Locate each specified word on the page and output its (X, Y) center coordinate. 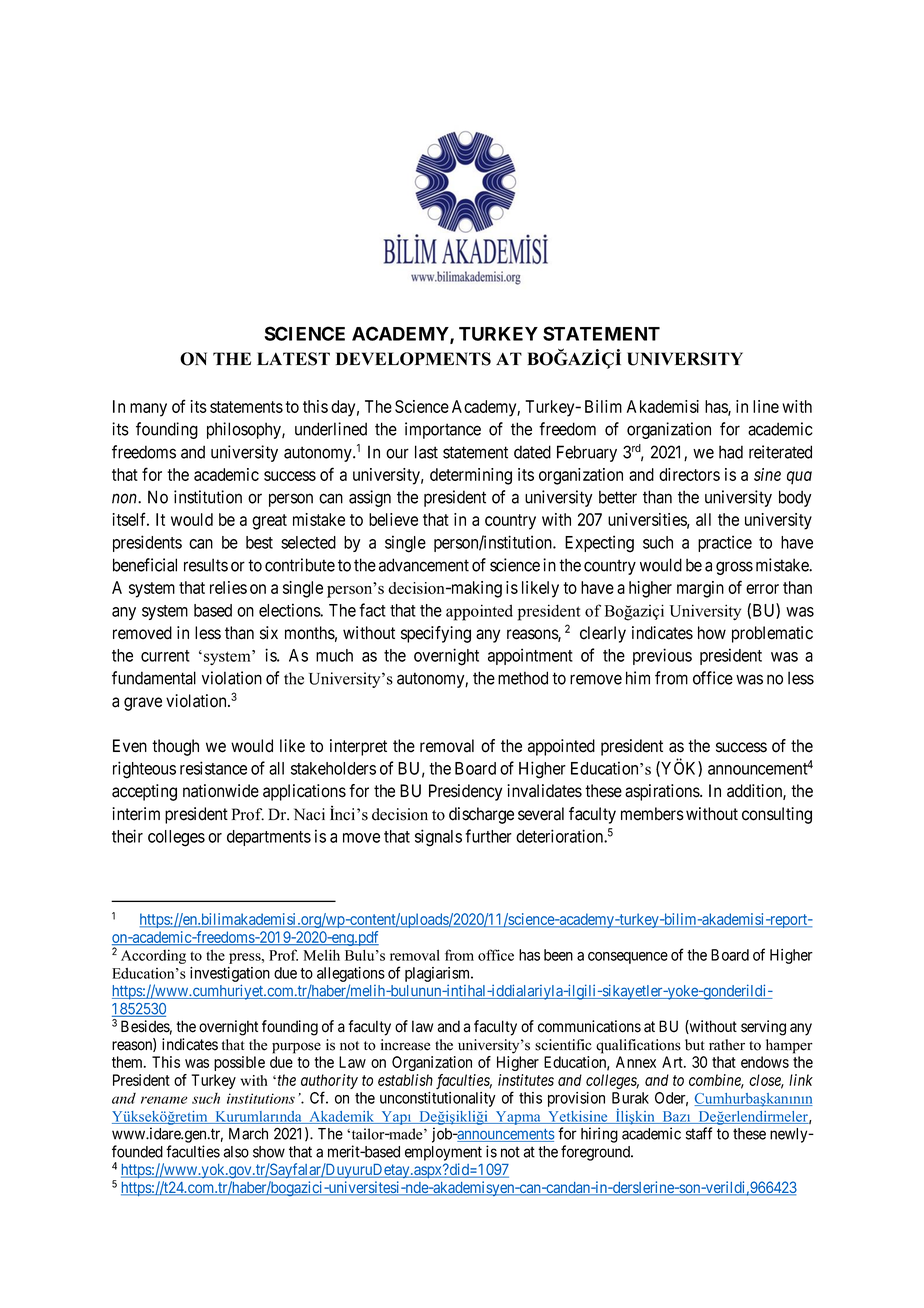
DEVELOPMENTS (413, 359)
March (248, 1134)
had (731, 452)
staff (699, 1133)
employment (443, 1153)
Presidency (465, 792)
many (148, 410)
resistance (213, 768)
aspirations (663, 792)
